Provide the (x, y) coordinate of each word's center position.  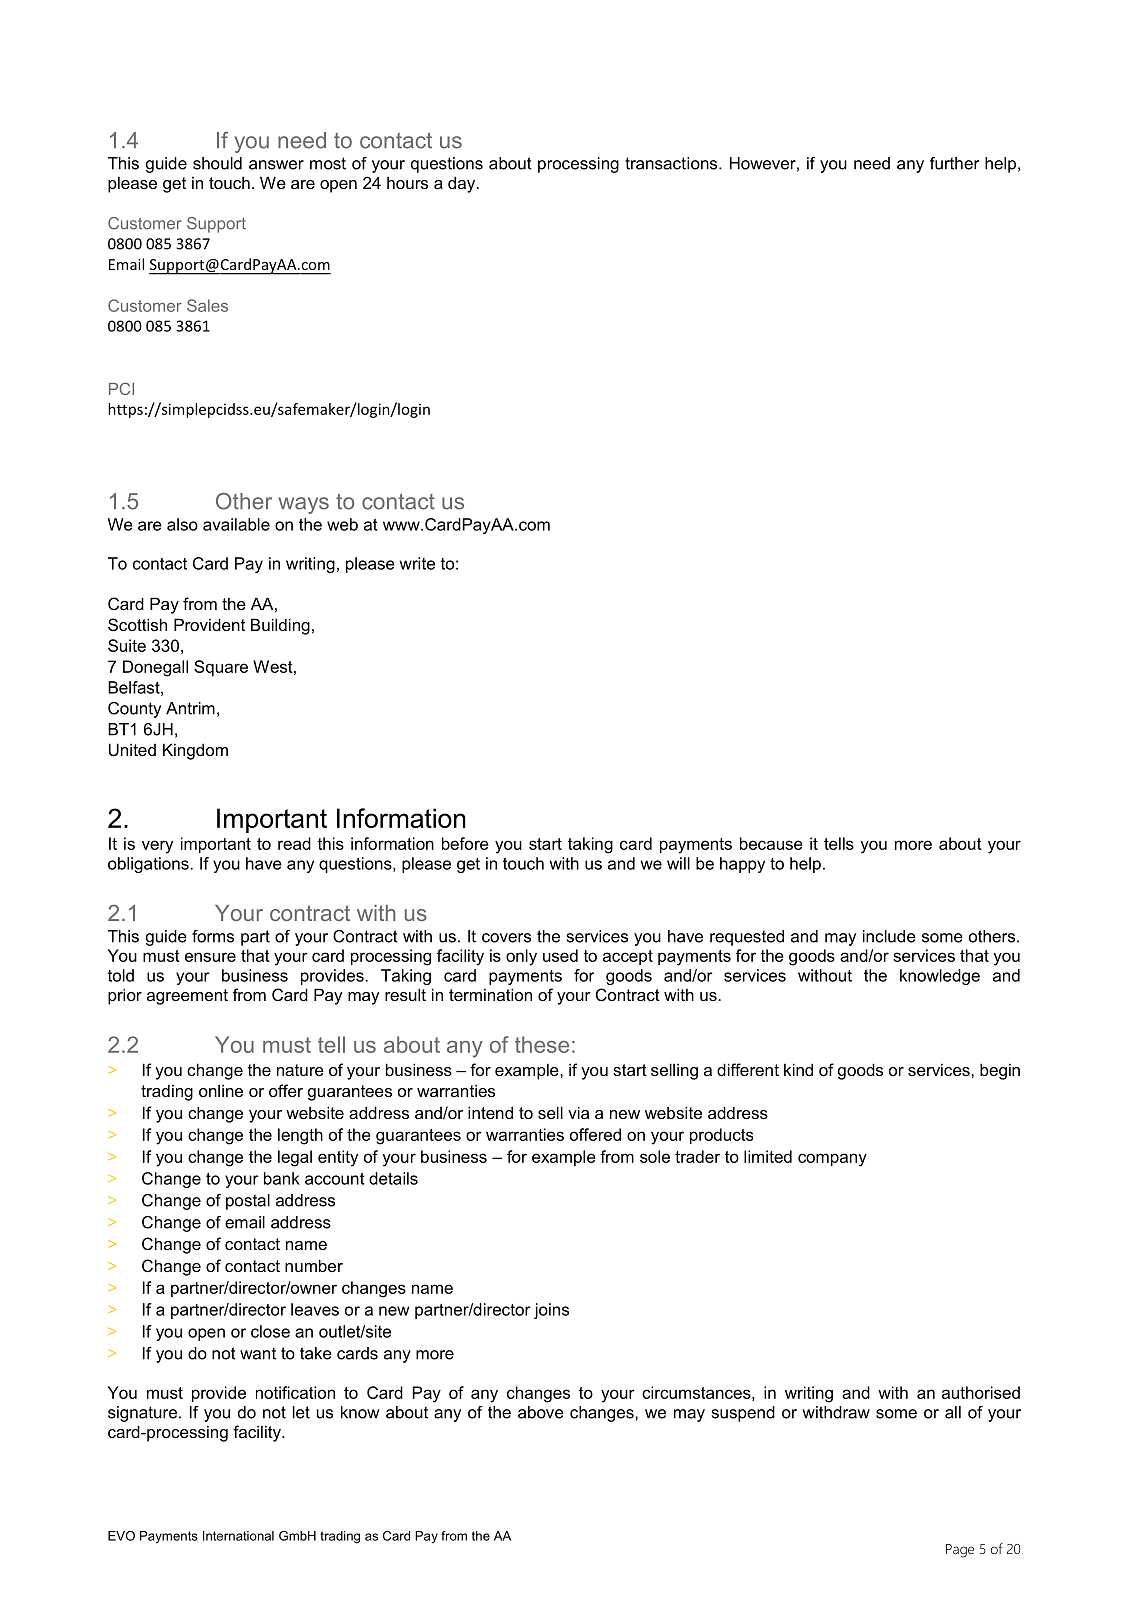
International (238, 1536)
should (217, 163)
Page (960, 1551)
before (465, 843)
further (954, 163)
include (889, 936)
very (157, 847)
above (541, 1412)
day (463, 184)
